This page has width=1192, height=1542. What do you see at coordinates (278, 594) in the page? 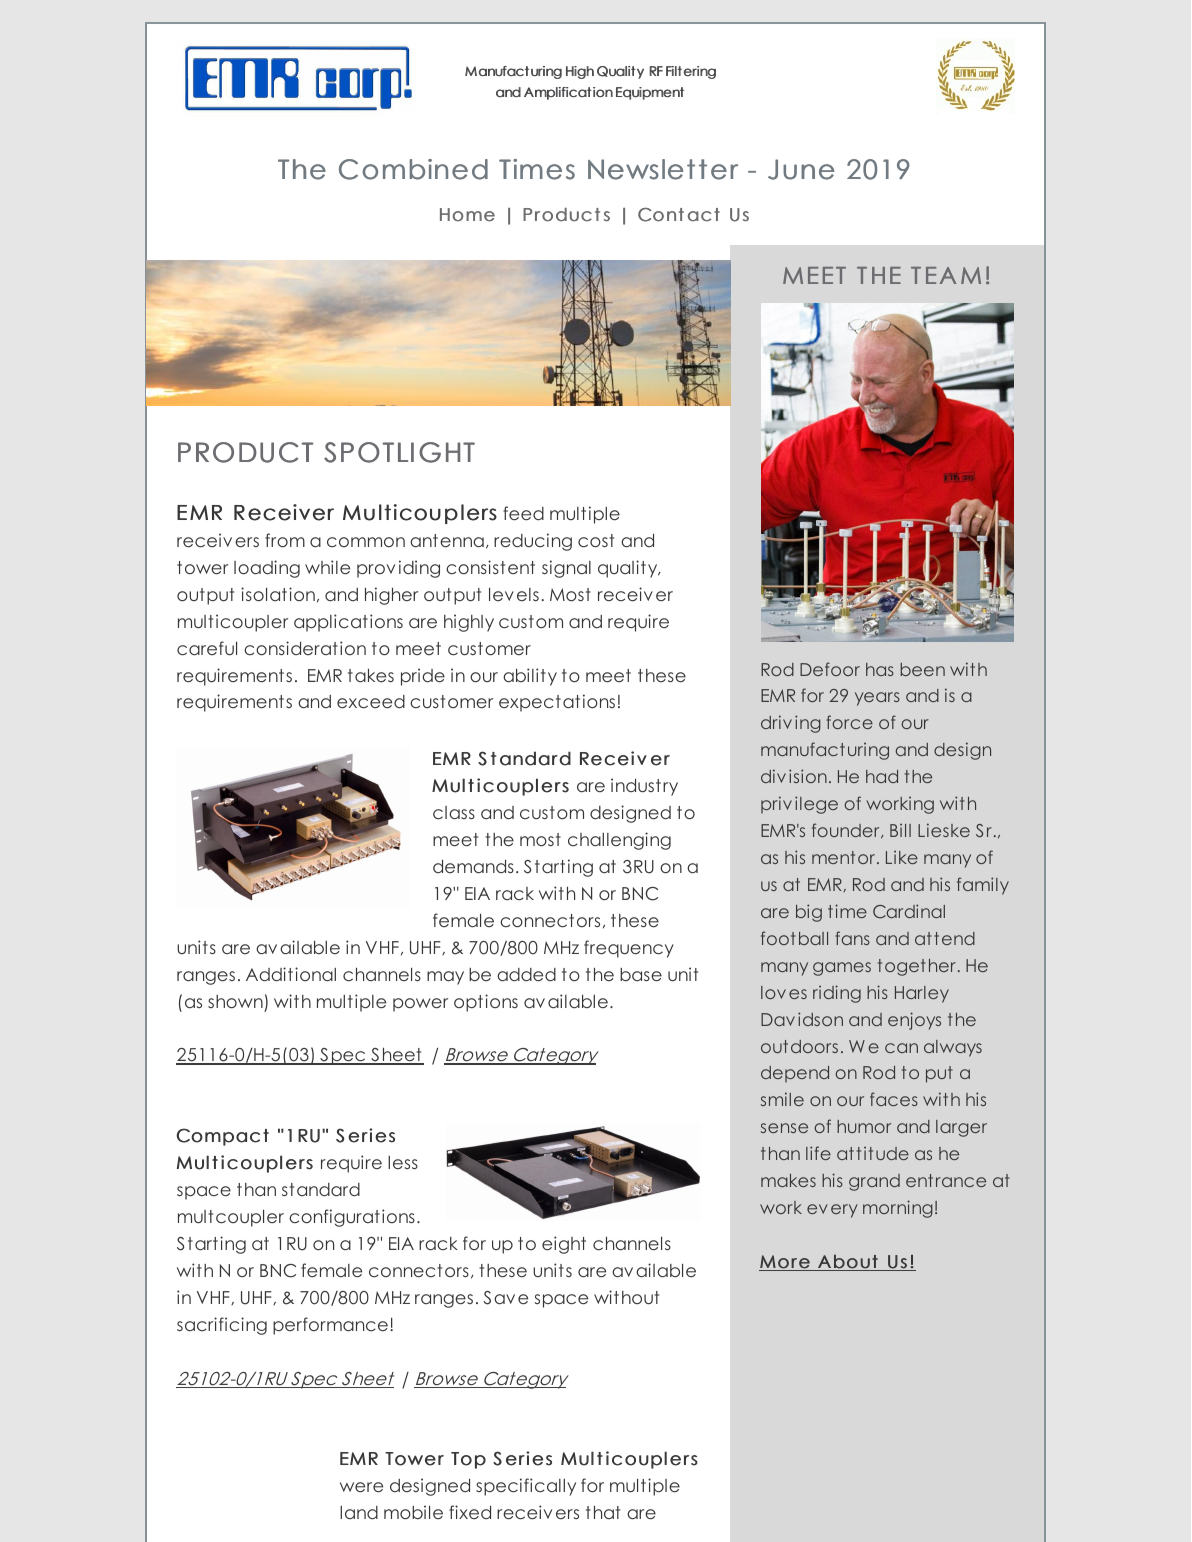
I see `isolation` at bounding box center [278, 594].
